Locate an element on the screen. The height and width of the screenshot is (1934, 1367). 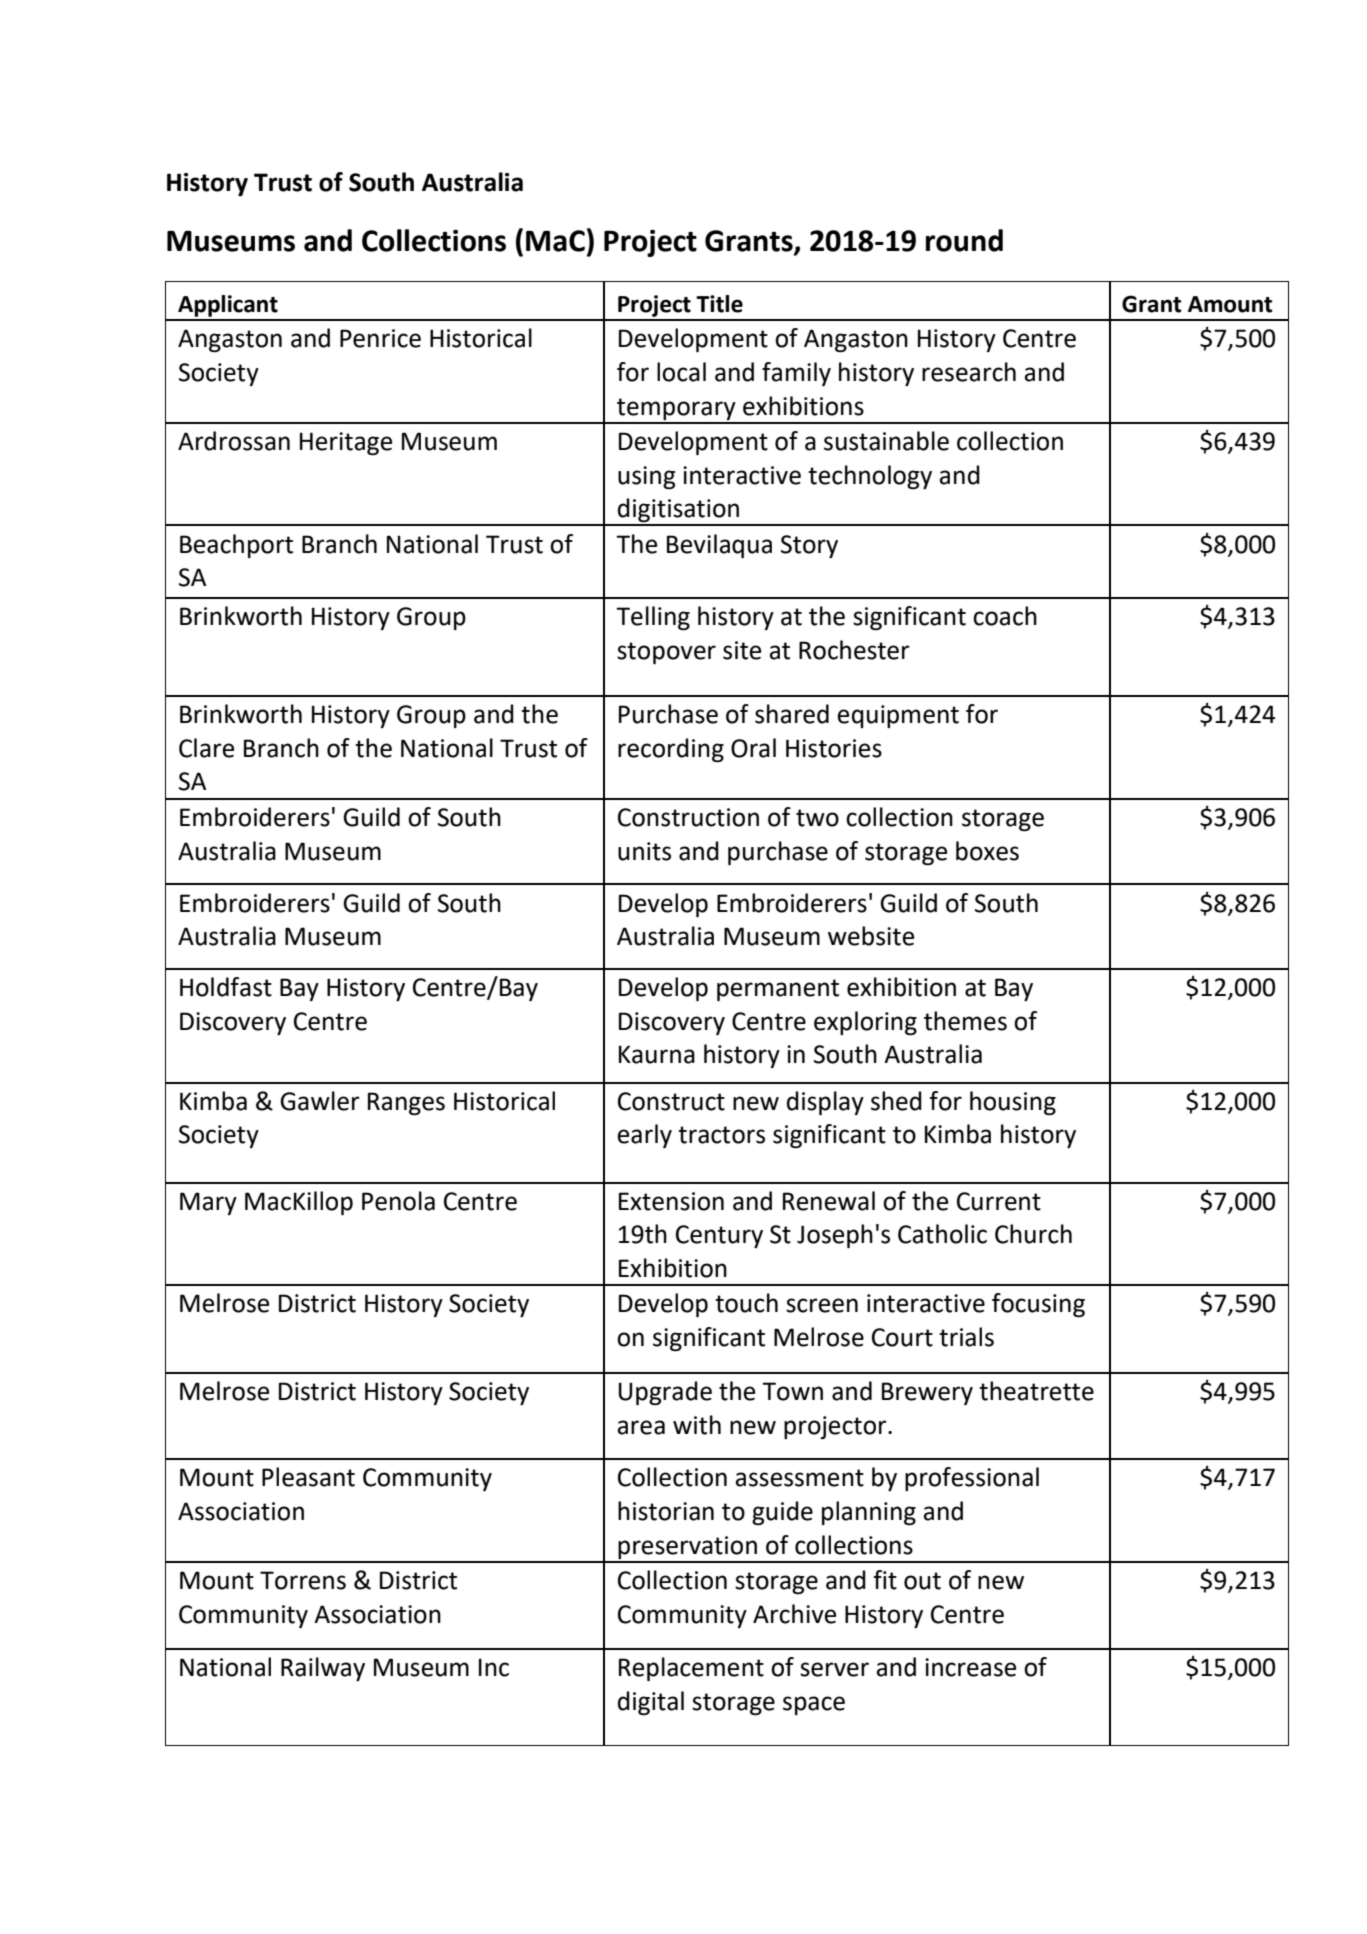
increase is located at coordinates (970, 1667).
